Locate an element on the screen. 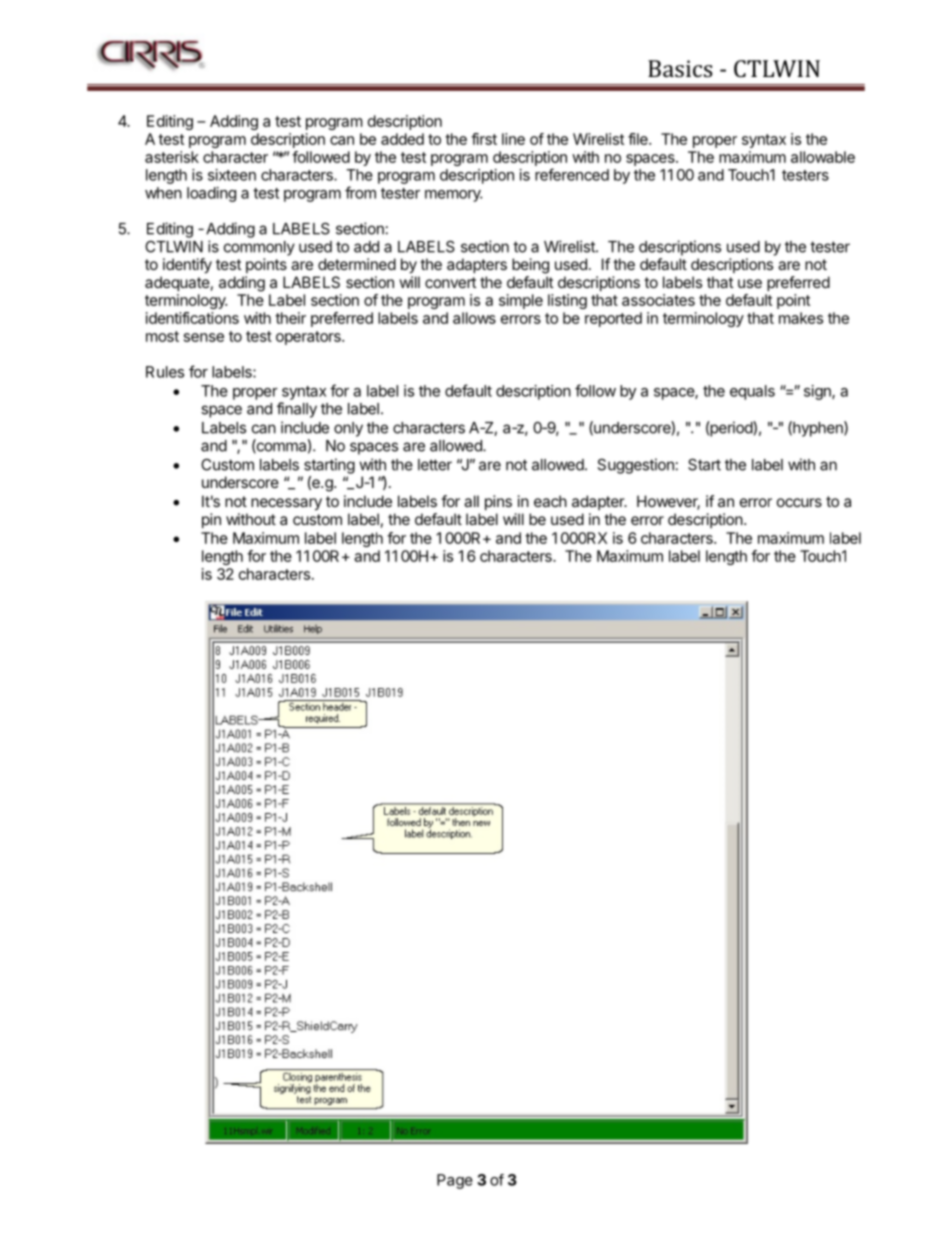  Page is located at coordinates (455, 1181).
